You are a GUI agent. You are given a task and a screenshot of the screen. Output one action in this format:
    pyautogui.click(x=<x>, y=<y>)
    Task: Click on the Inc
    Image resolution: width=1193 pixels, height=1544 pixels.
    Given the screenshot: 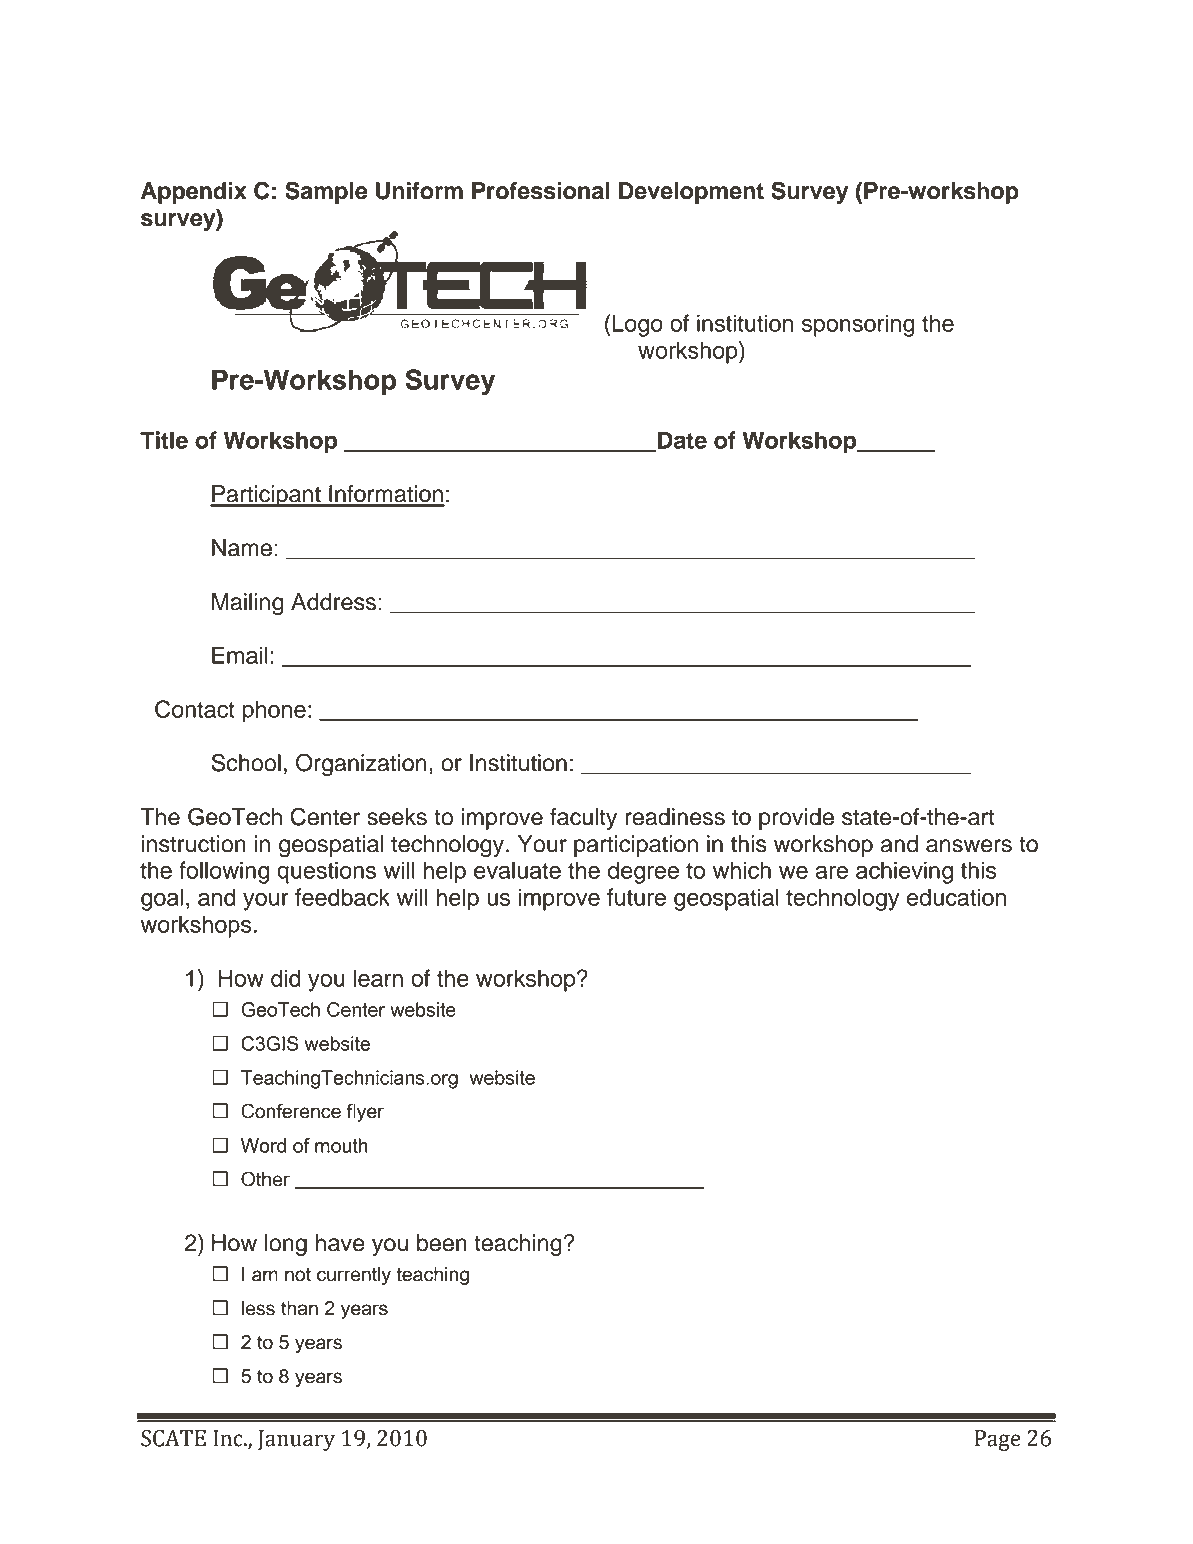 What is the action you would take?
    pyautogui.click(x=229, y=1438)
